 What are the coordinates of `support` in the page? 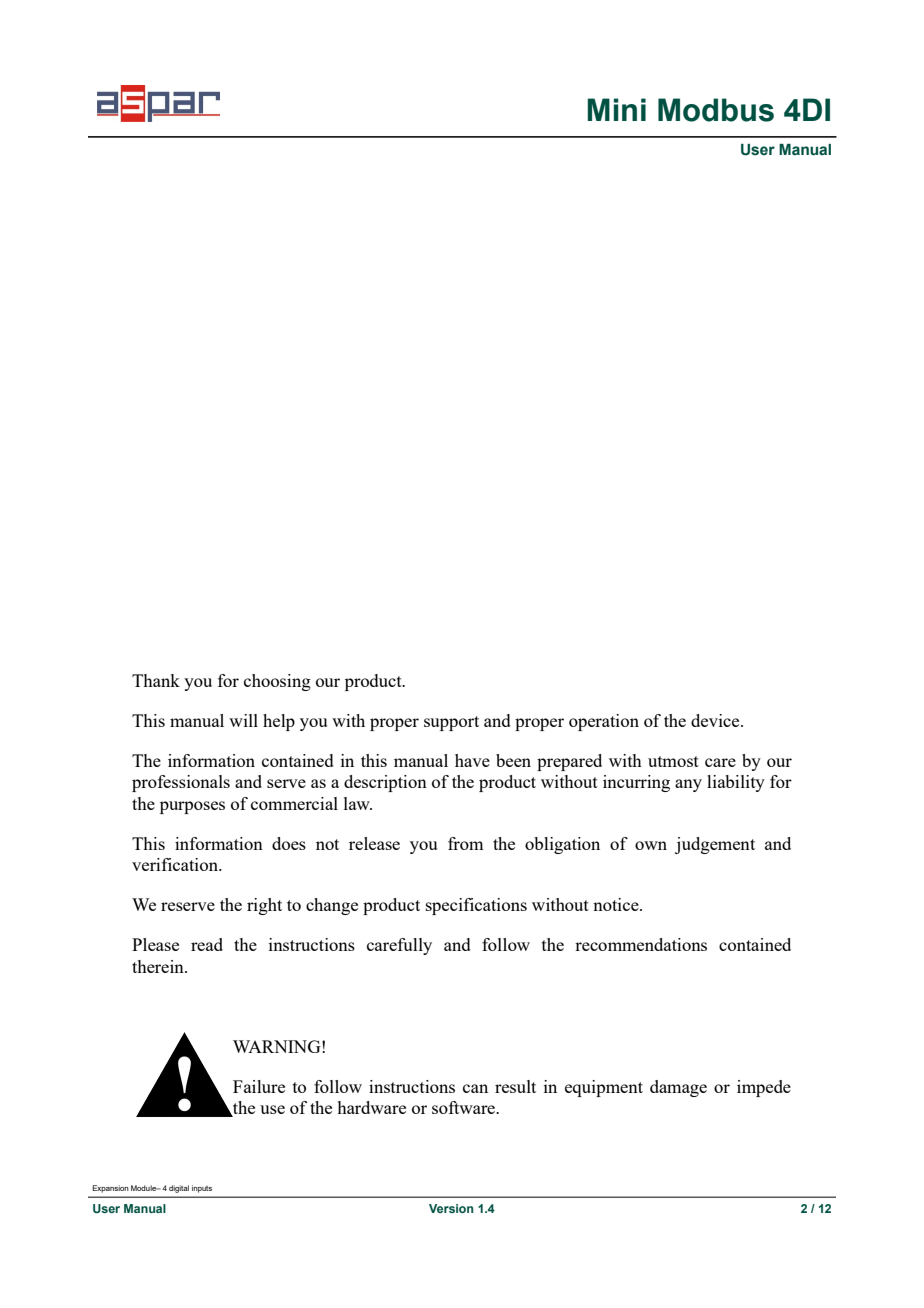 It's located at (451, 723).
